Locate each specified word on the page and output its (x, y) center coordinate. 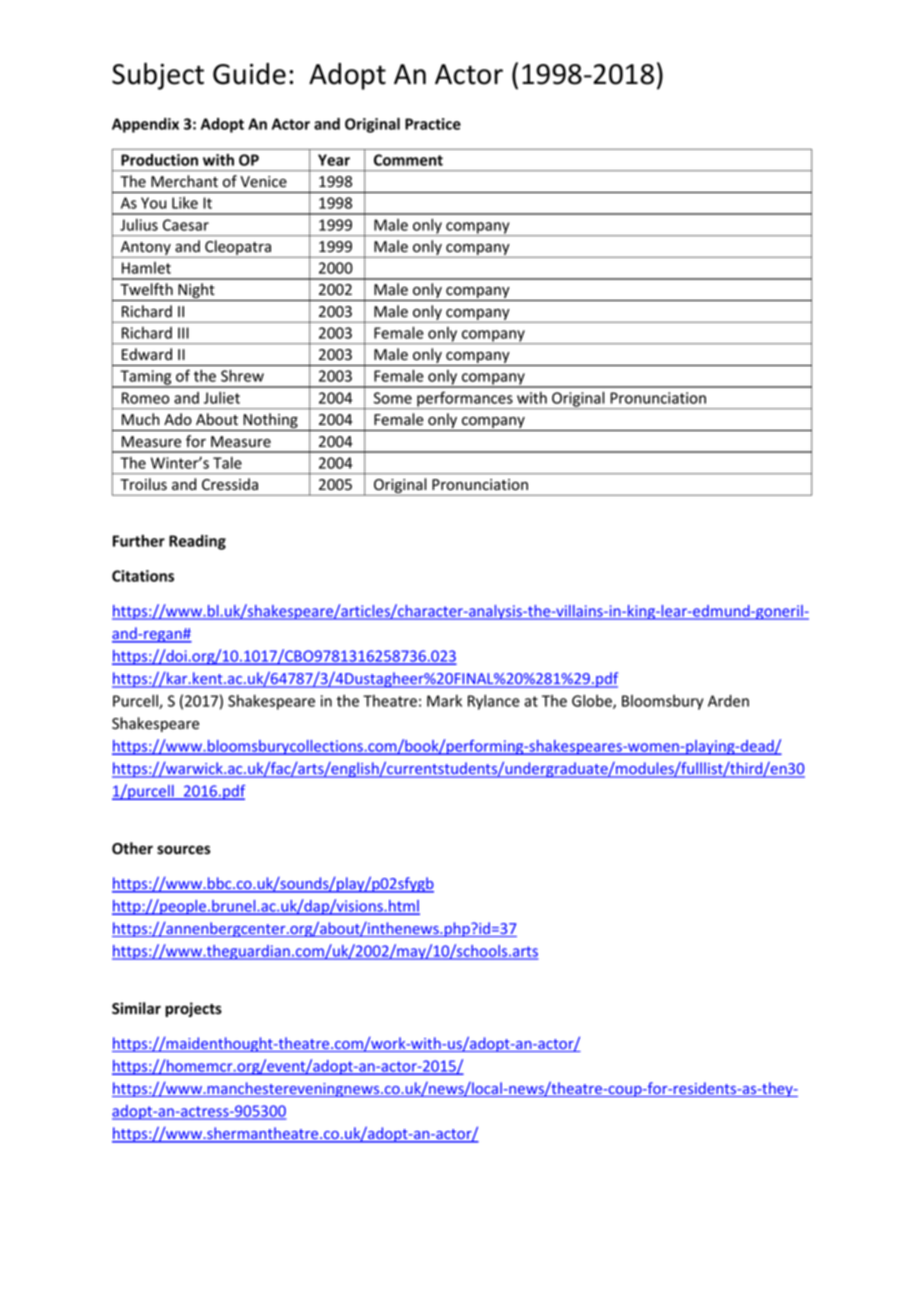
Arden (728, 701)
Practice (433, 124)
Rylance (494, 702)
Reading (197, 542)
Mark (444, 701)
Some (393, 398)
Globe (593, 702)
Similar (136, 1008)
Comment (408, 160)
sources (184, 850)
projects (193, 1009)
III (183, 333)
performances (465, 400)
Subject (158, 76)
